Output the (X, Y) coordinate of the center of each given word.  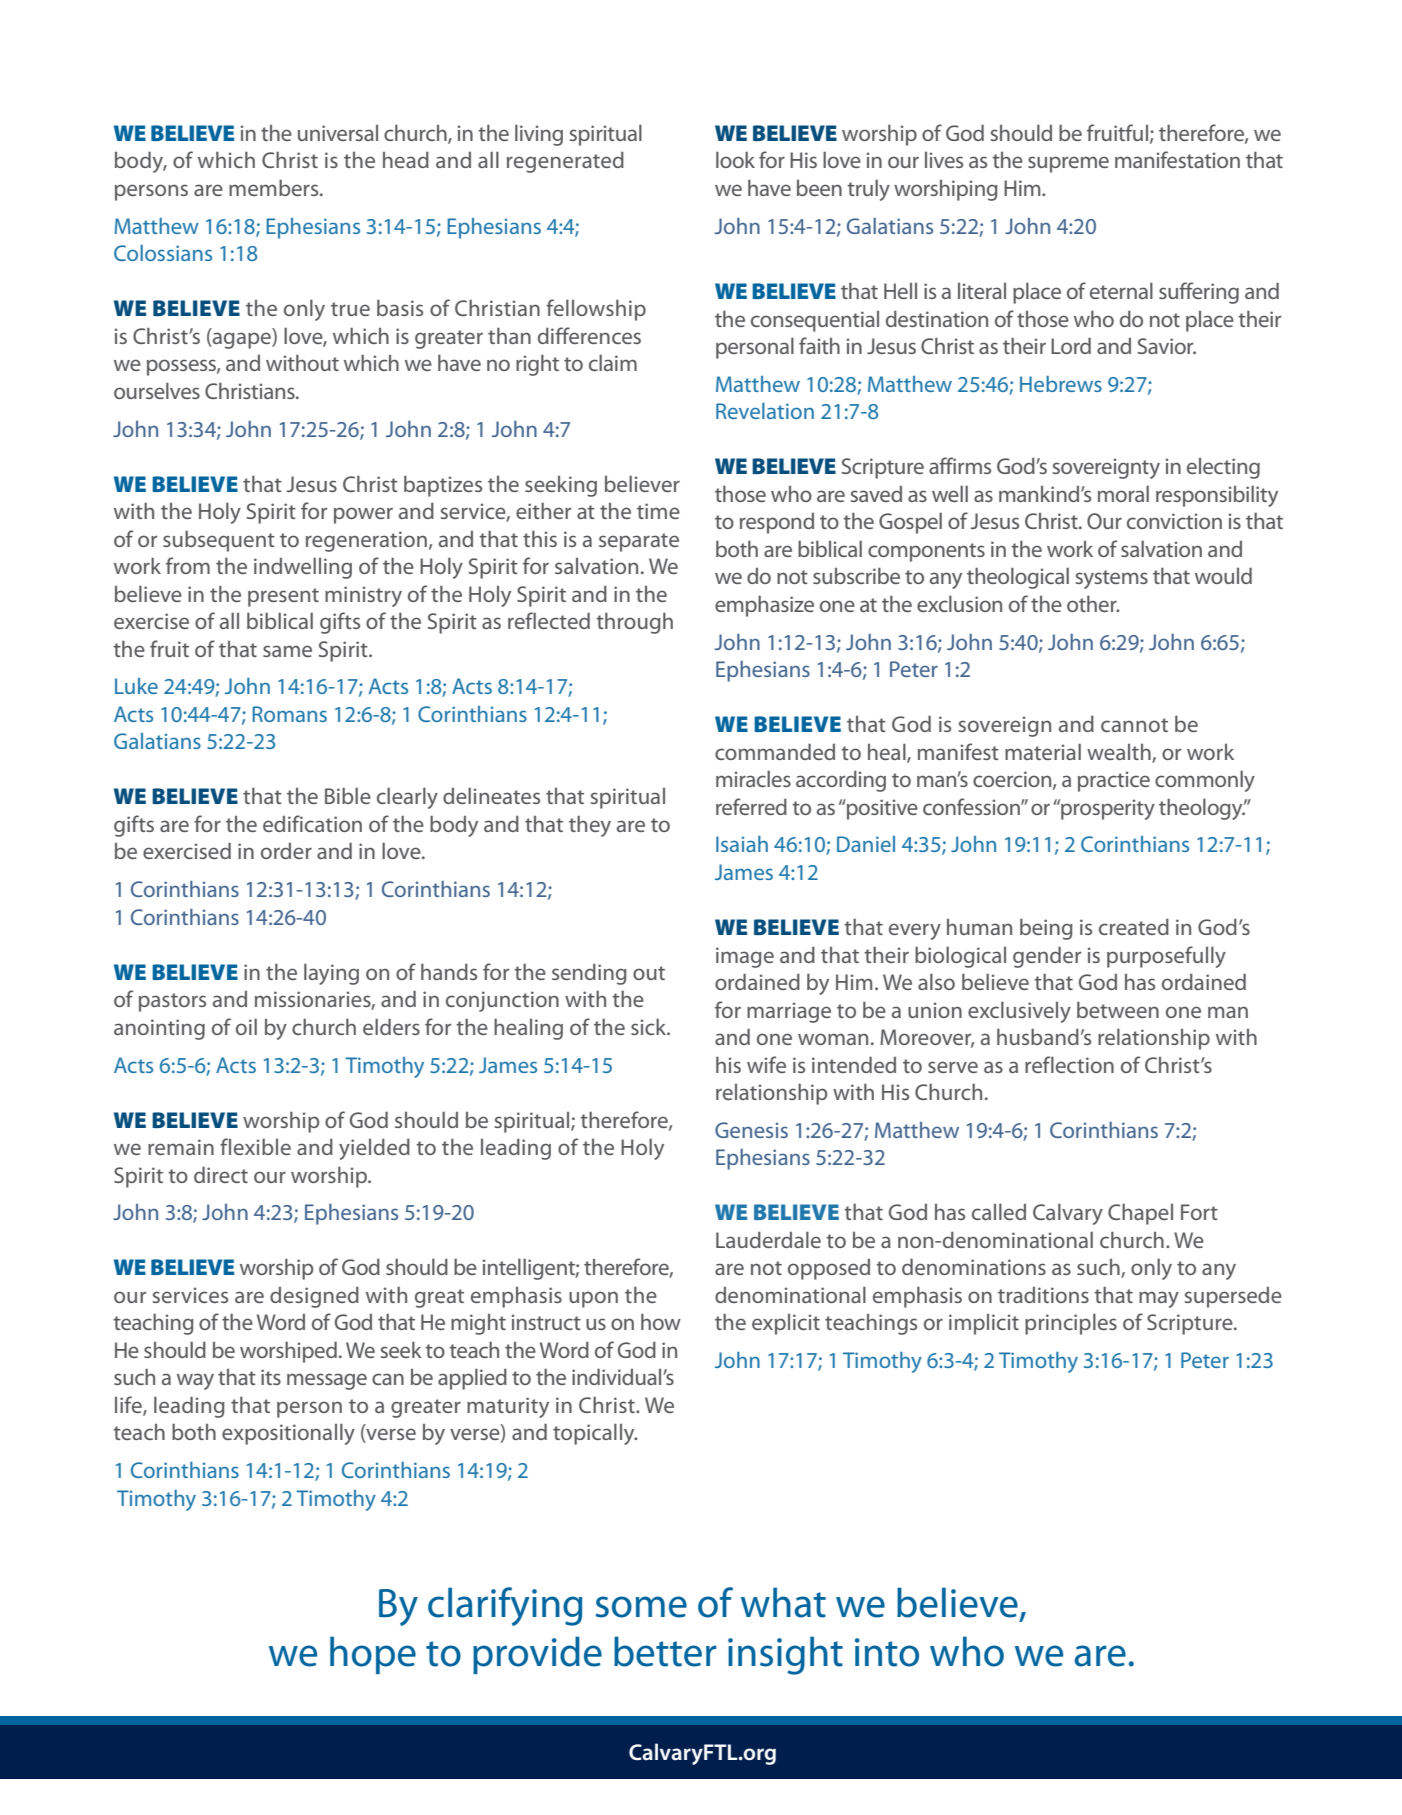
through (634, 623)
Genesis (751, 1130)
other (1093, 603)
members (275, 187)
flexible (255, 1146)
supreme (1068, 164)
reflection (1069, 1064)
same (287, 651)
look (735, 159)
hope (373, 1655)
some (641, 1607)
